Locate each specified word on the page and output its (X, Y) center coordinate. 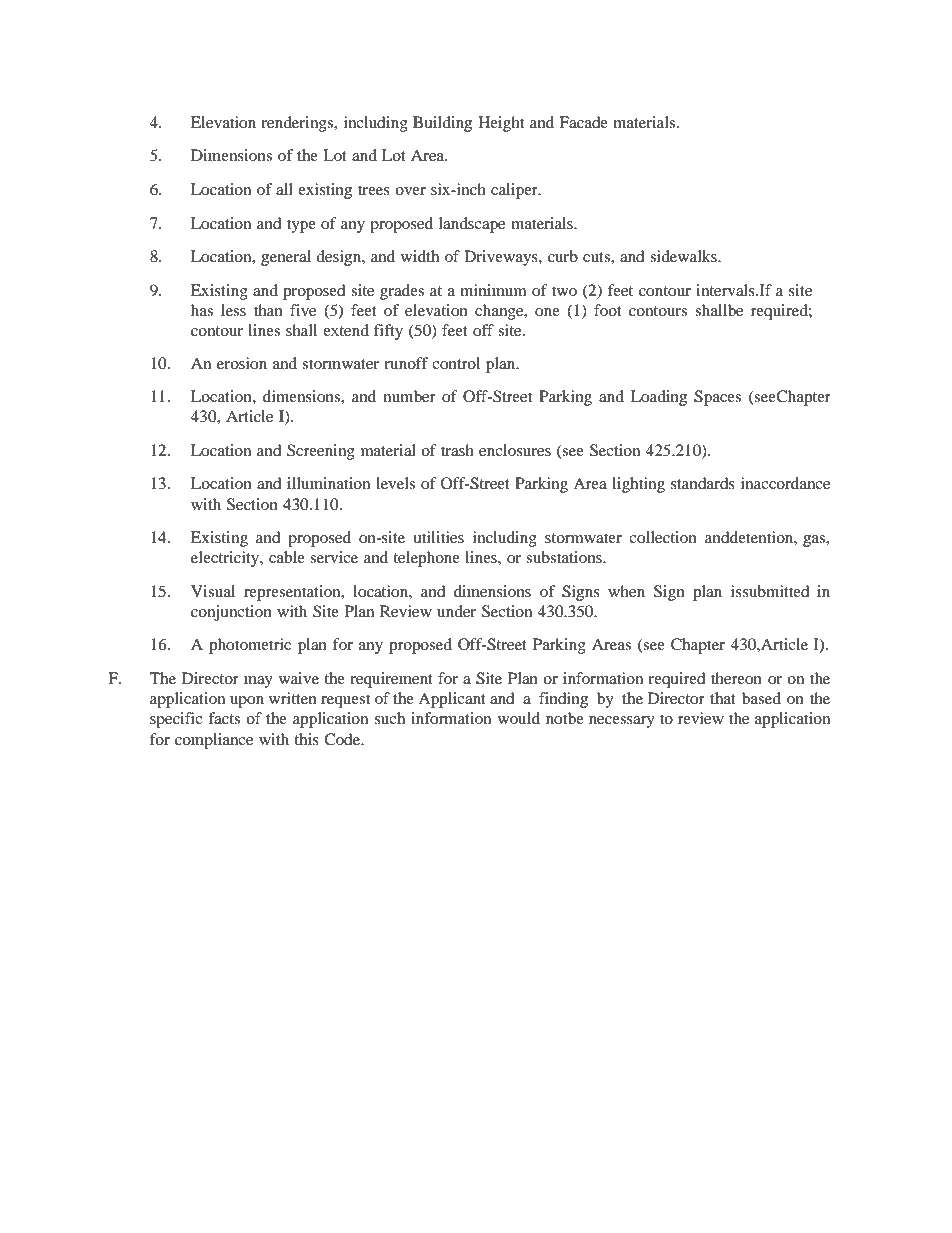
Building (442, 124)
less (233, 310)
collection (663, 537)
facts (224, 718)
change (500, 312)
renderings (298, 124)
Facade (583, 122)
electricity (226, 559)
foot (608, 310)
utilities (438, 537)
